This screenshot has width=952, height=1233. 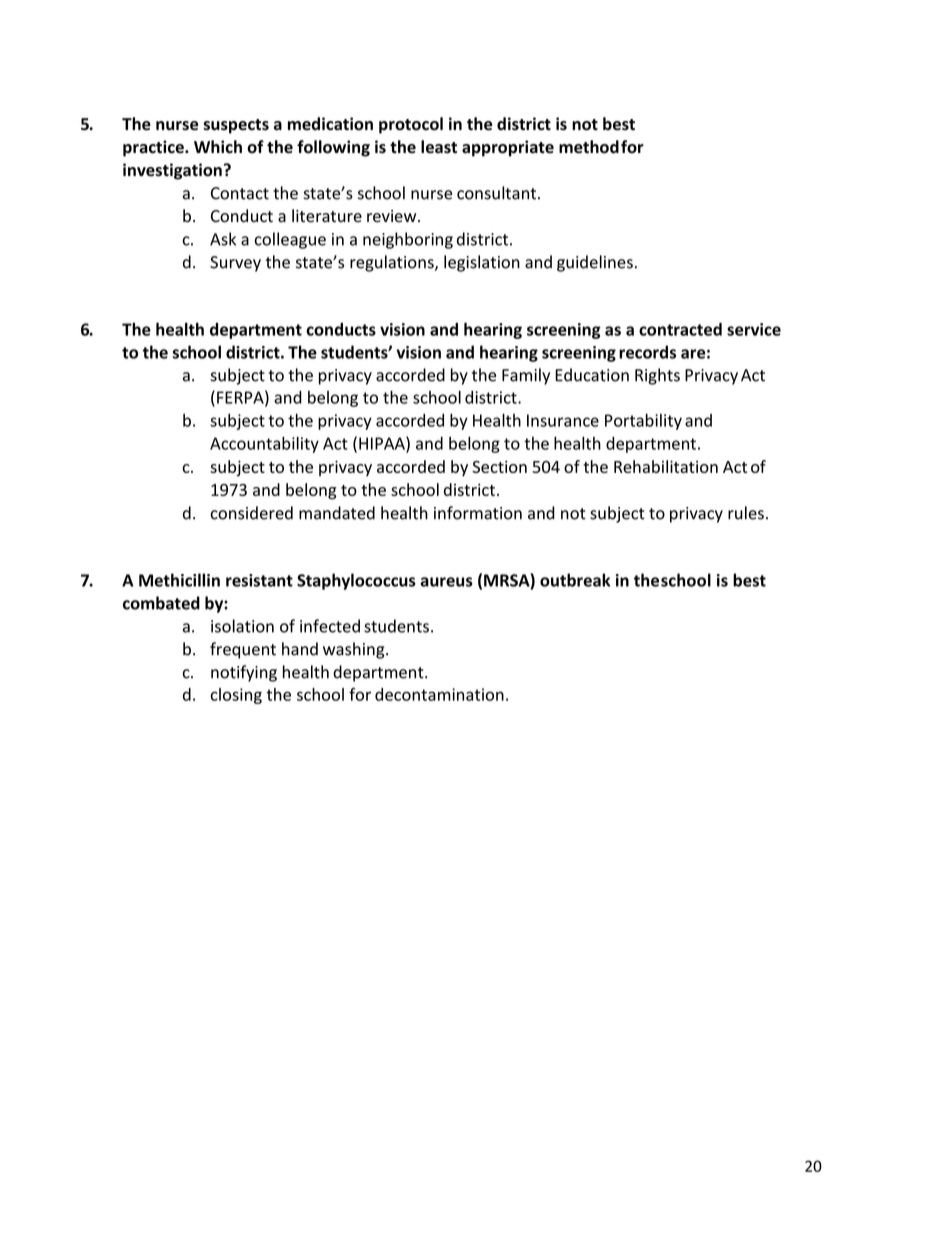 I want to click on rules, so click(x=746, y=513).
